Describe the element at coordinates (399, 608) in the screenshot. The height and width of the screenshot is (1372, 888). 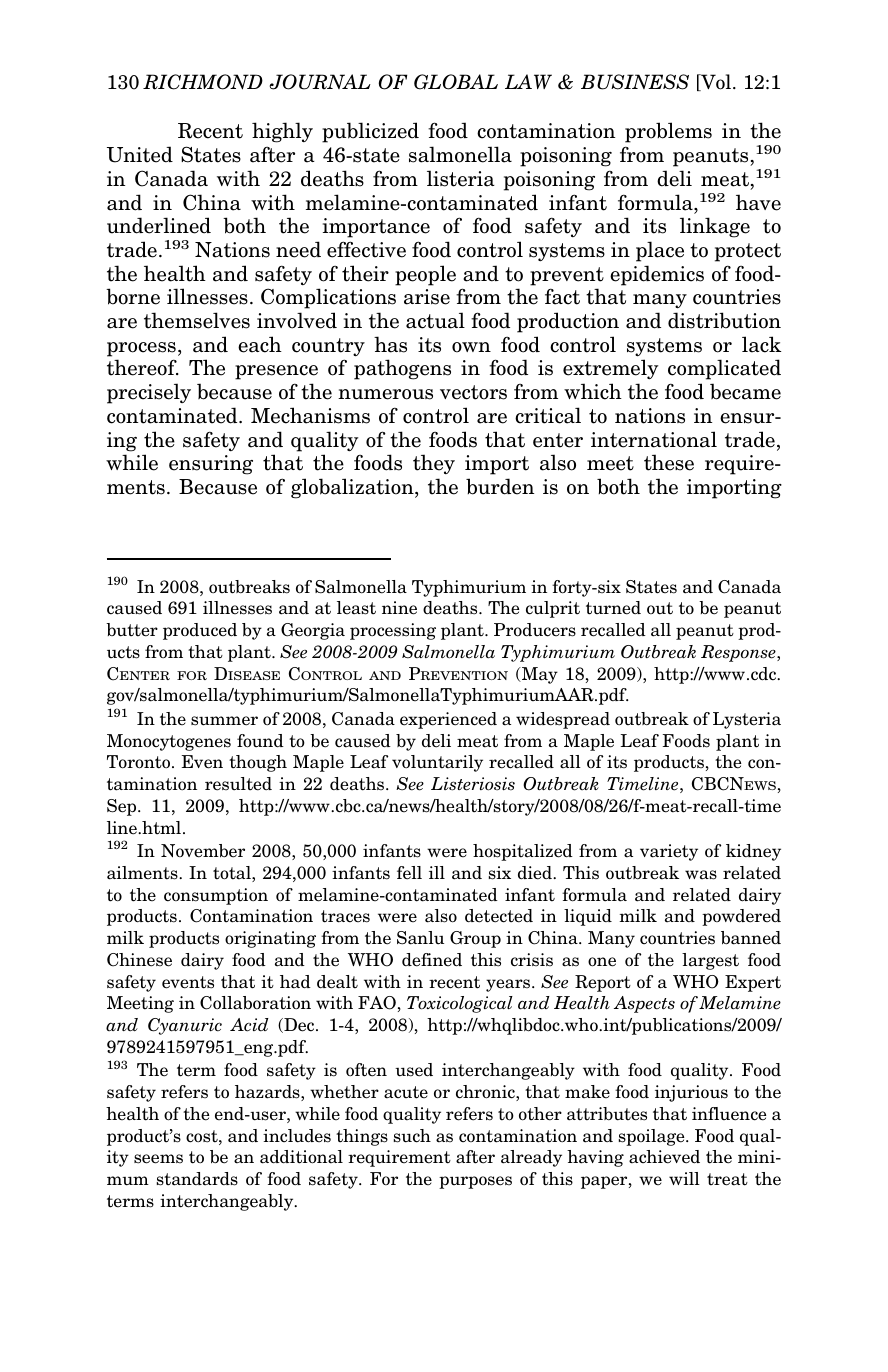
I see `nine` at that location.
